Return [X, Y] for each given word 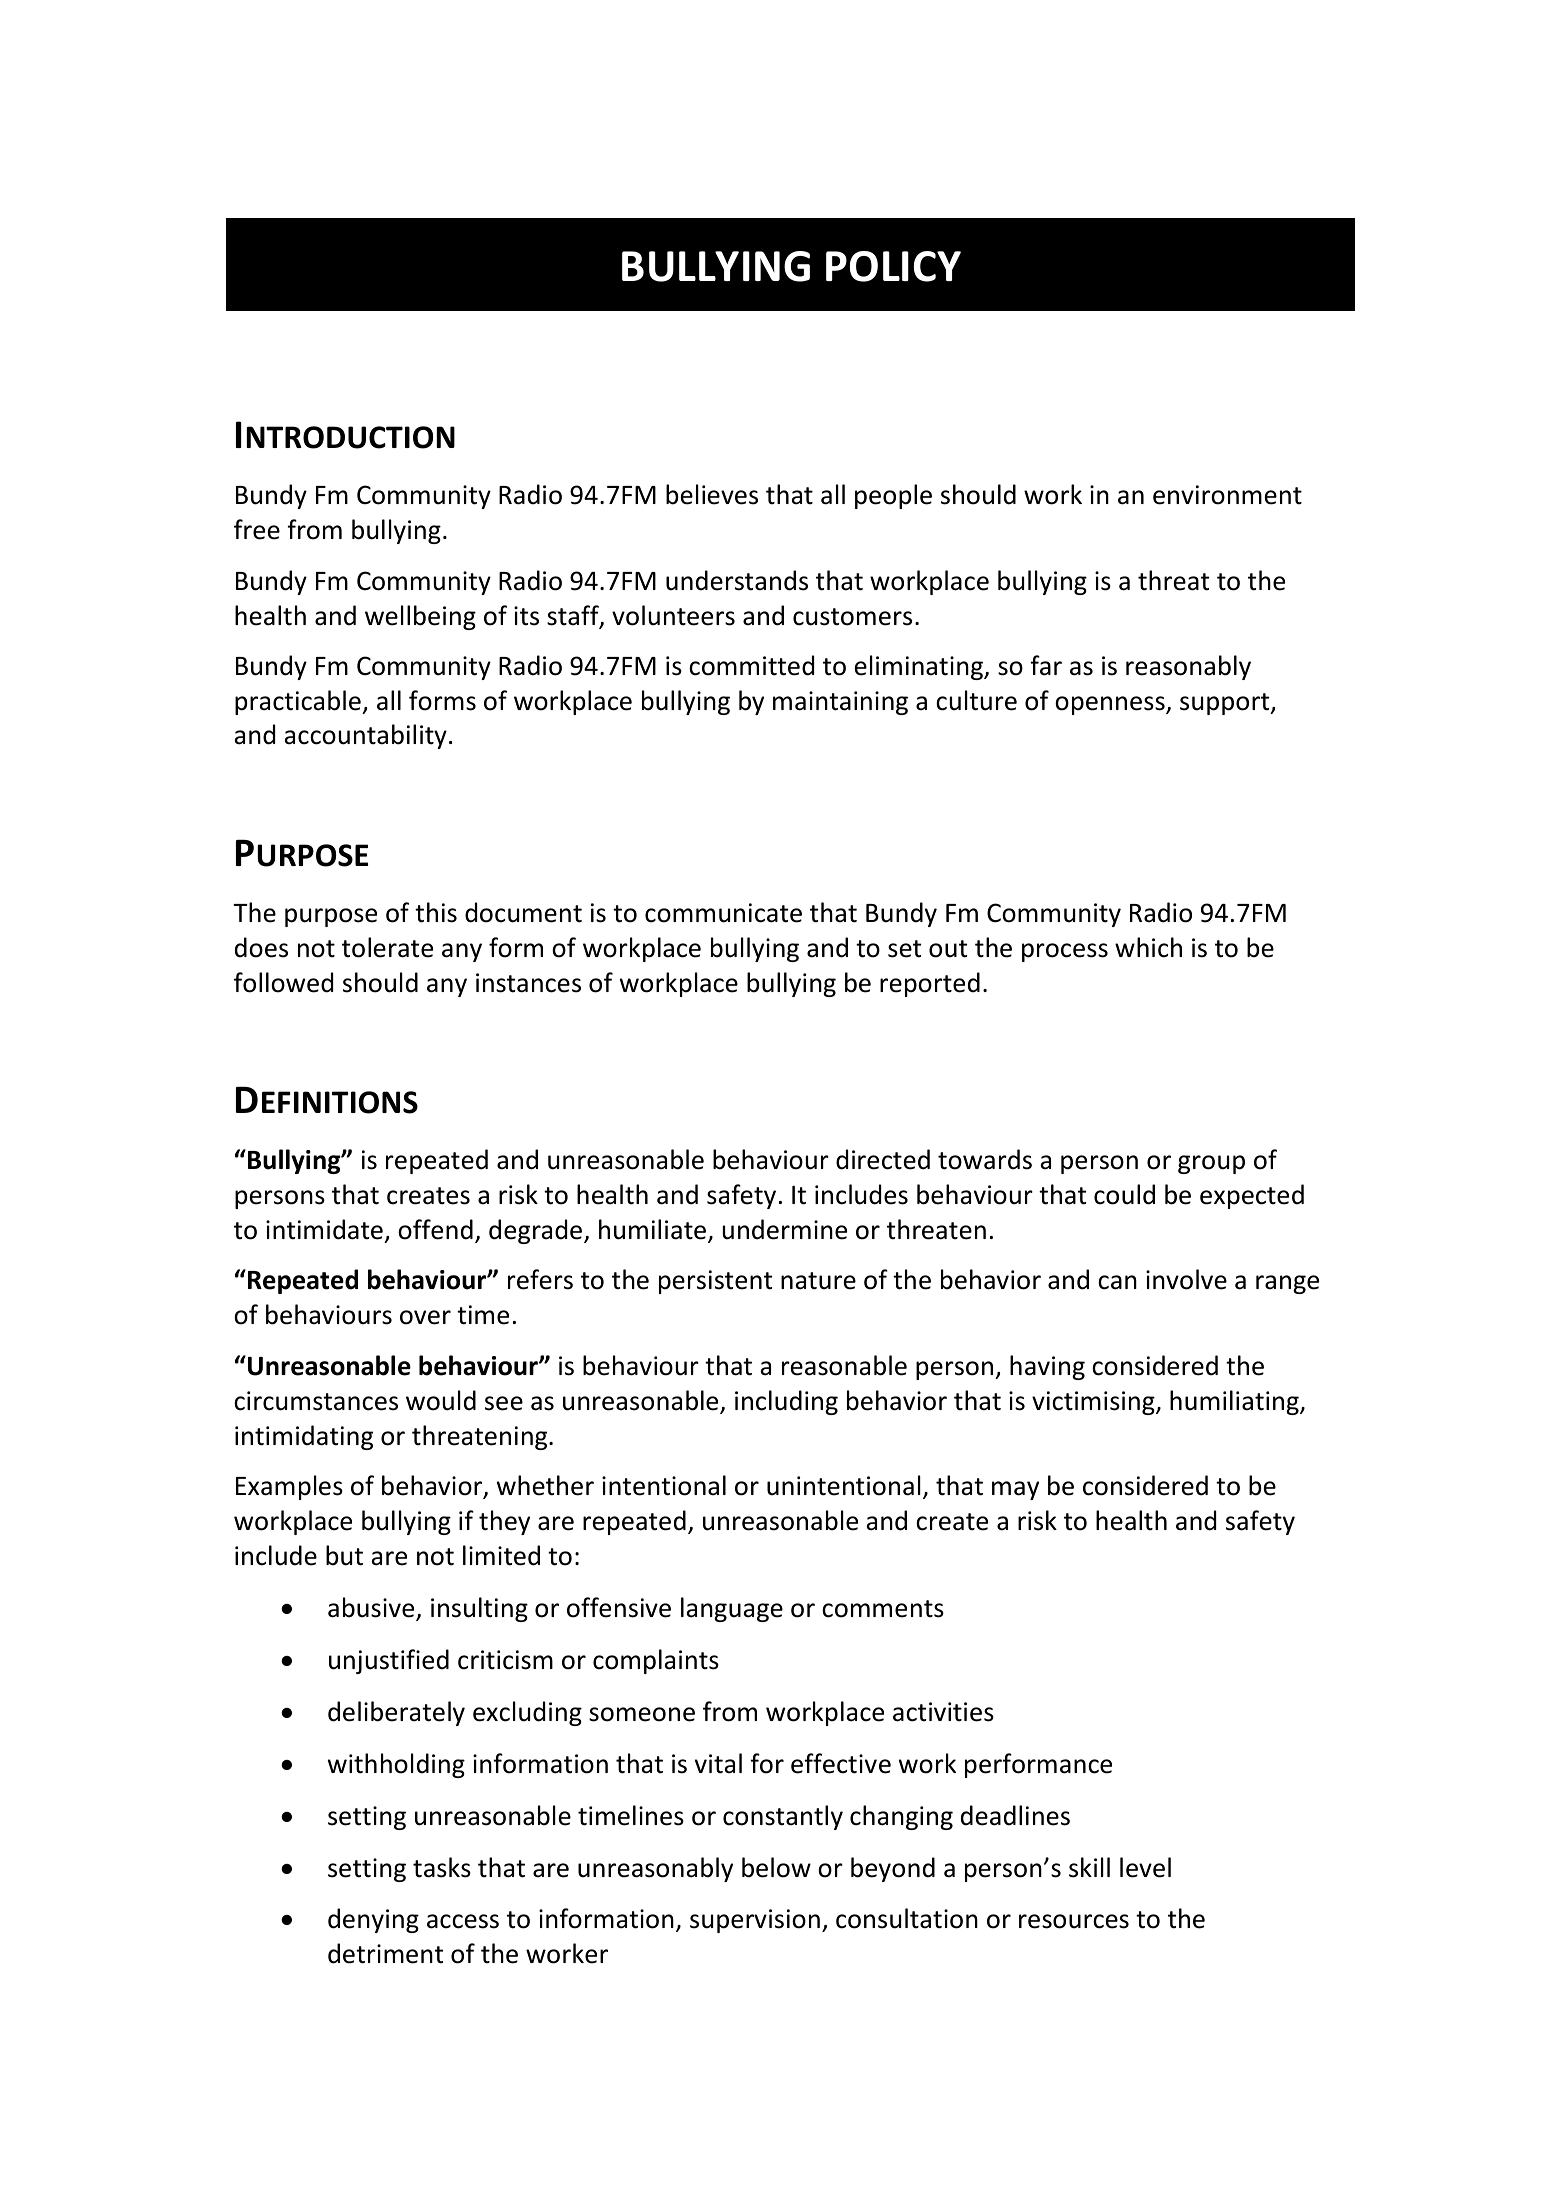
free [257, 529]
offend [435, 1229]
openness [1111, 705]
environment [1227, 495]
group [1211, 1164]
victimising [1094, 1403]
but [344, 1555]
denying [373, 1920]
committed [751, 665]
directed [883, 1159]
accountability [365, 736]
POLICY [893, 266]
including [786, 1402]
